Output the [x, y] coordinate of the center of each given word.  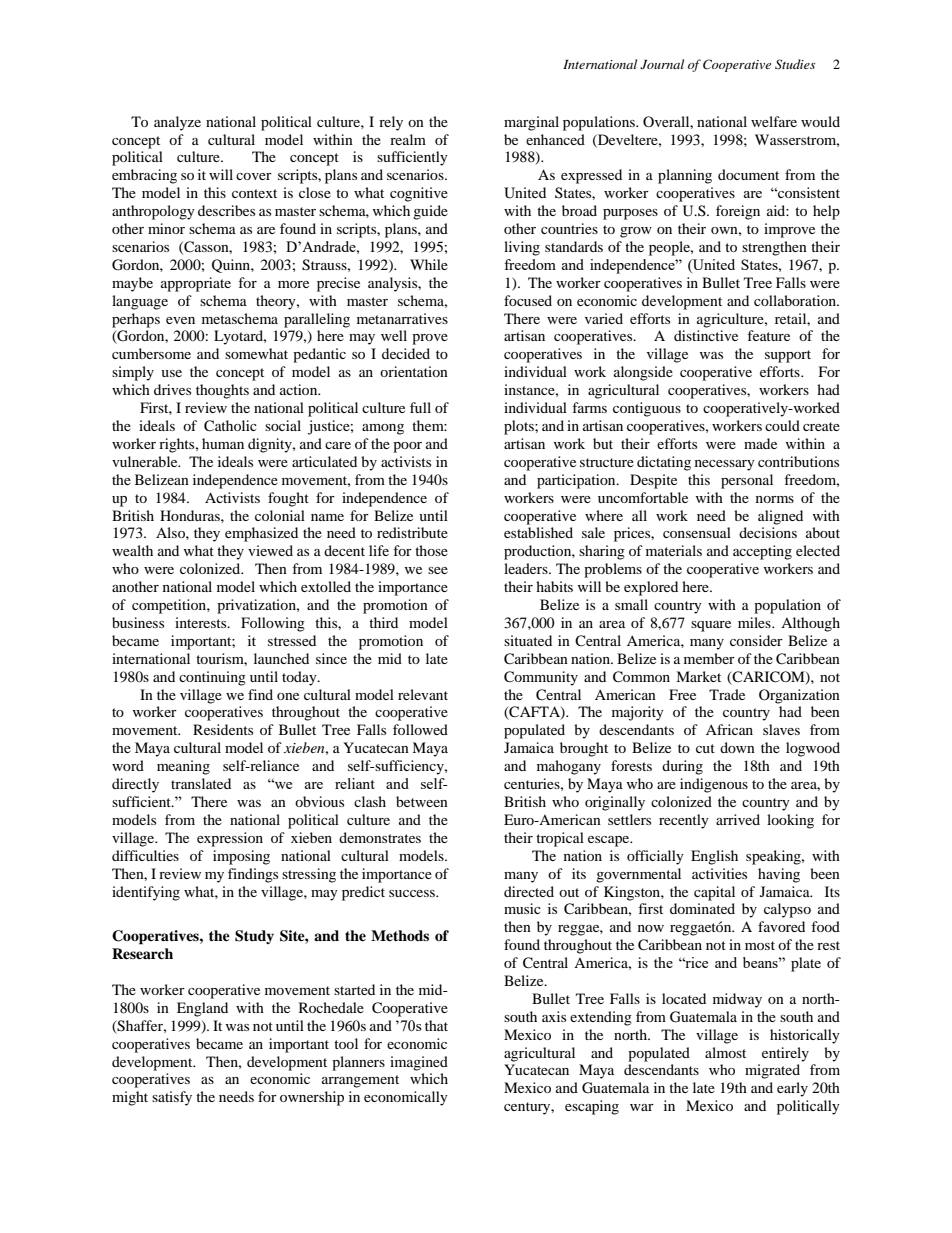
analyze [177, 123]
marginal [531, 123]
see [438, 570]
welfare [774, 121]
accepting [762, 552]
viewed [270, 550]
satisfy [172, 1098]
